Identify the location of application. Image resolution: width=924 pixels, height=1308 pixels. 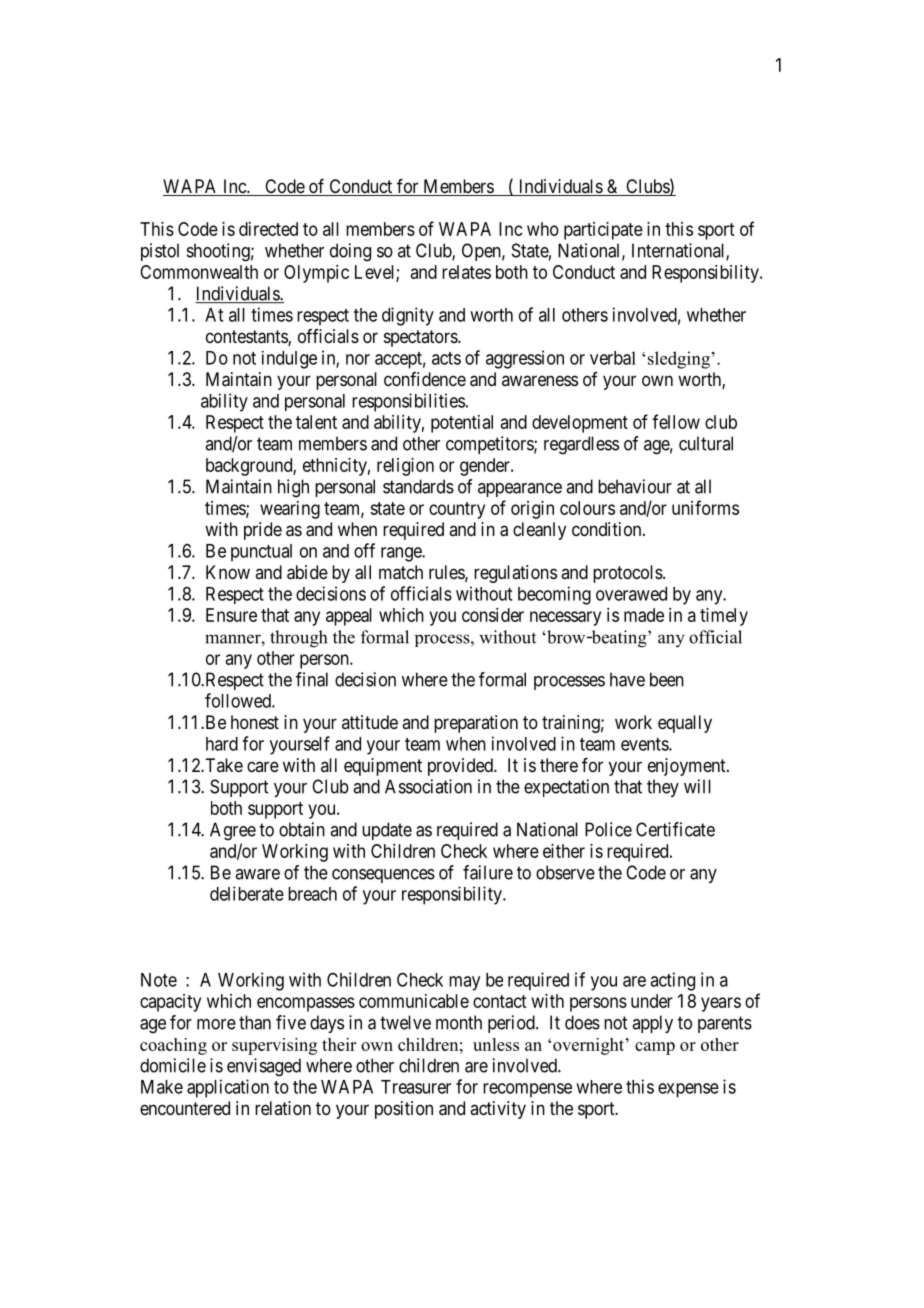
(228, 1088).
